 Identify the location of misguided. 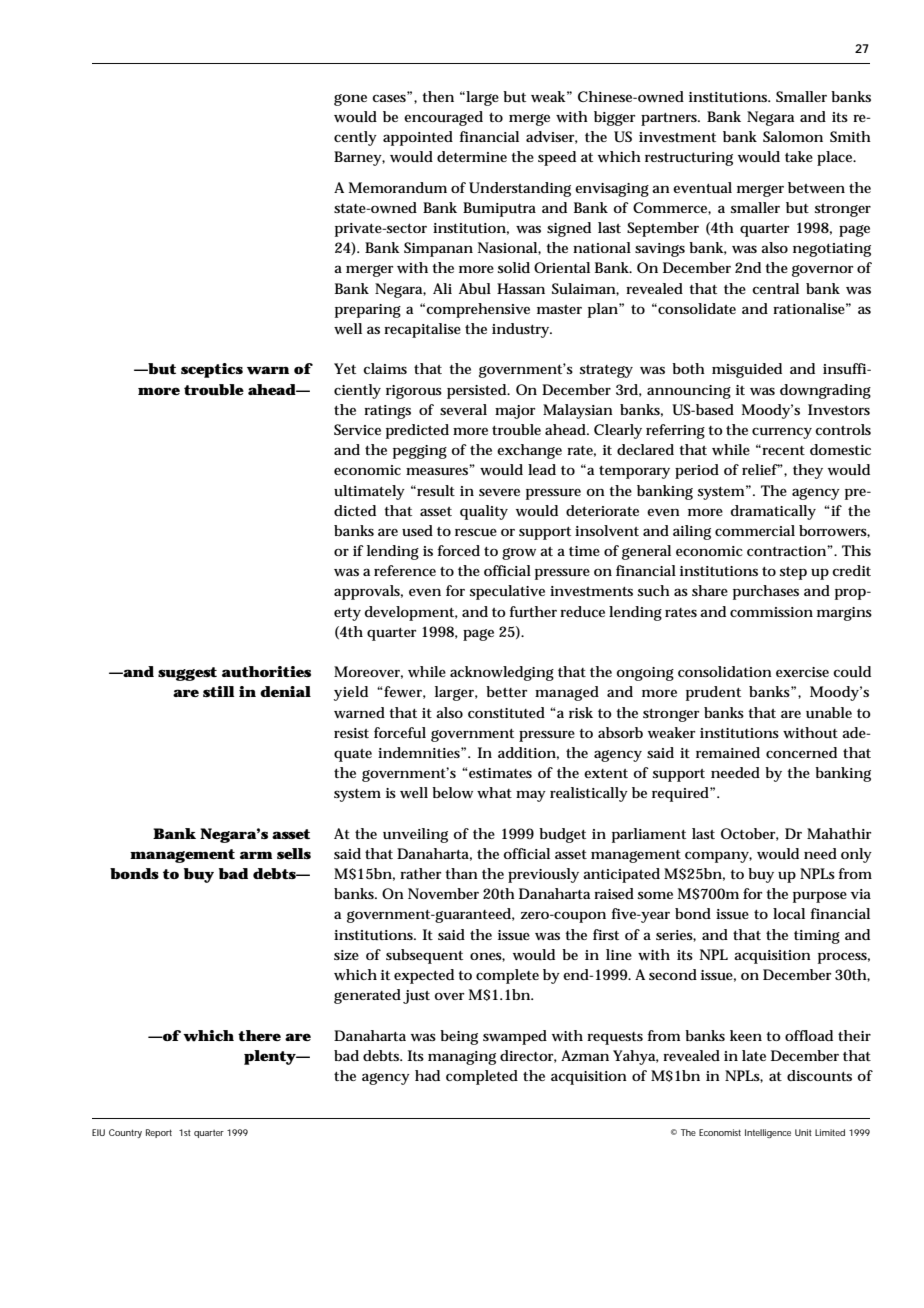
(747, 370).
